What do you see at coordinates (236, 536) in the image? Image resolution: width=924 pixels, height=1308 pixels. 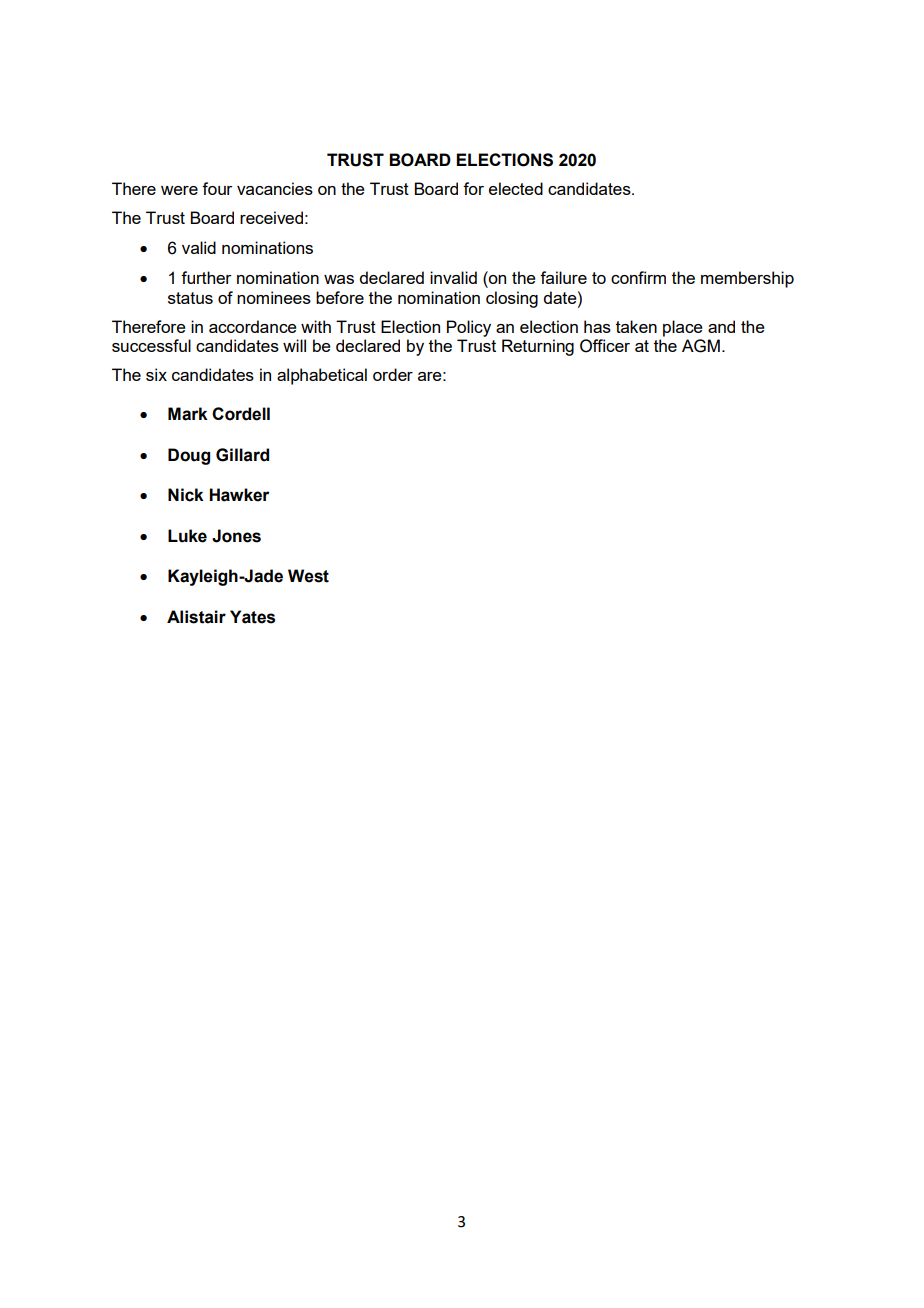 I see `Jones` at bounding box center [236, 536].
